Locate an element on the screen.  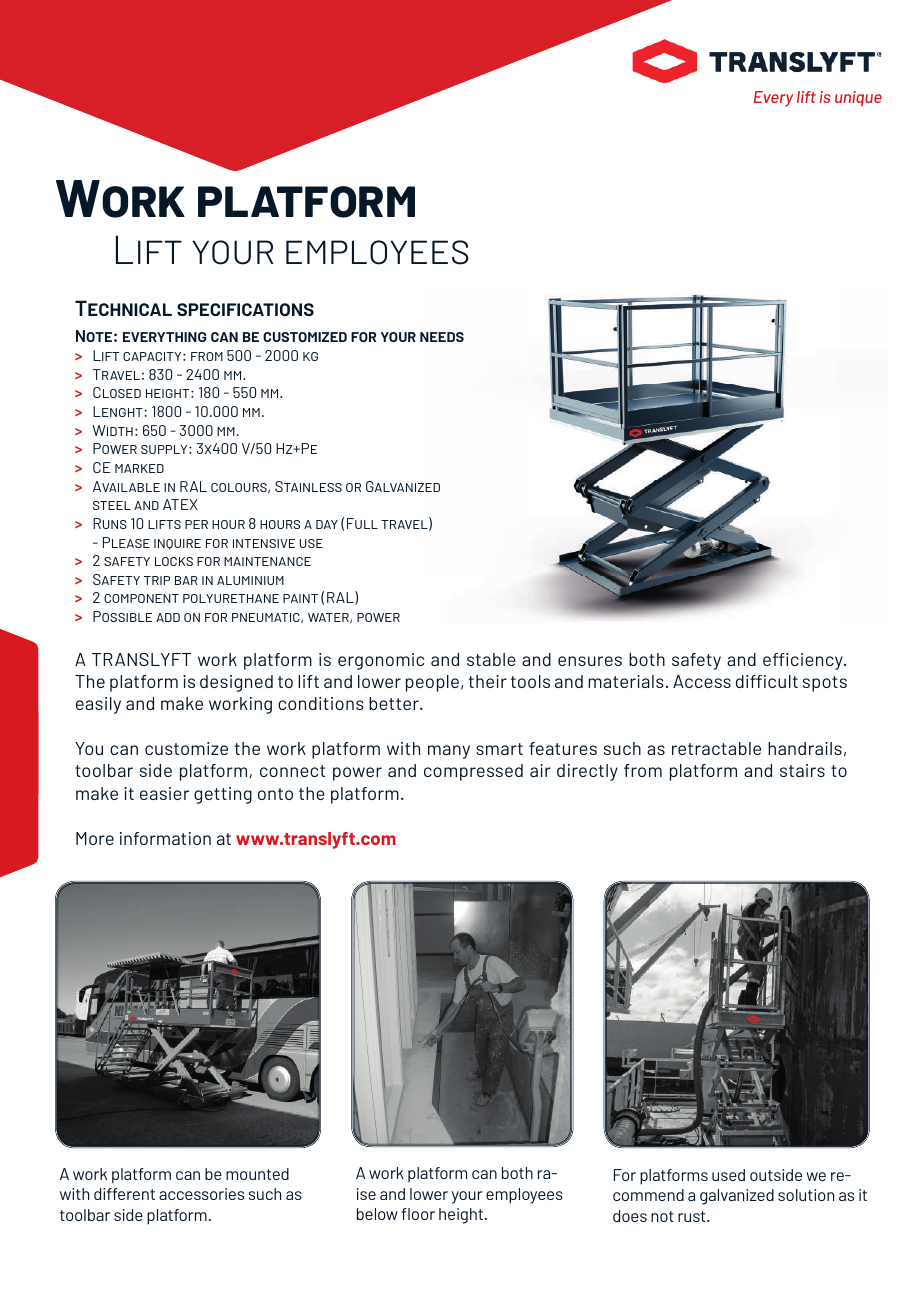
FULL is located at coordinates (362, 523).
